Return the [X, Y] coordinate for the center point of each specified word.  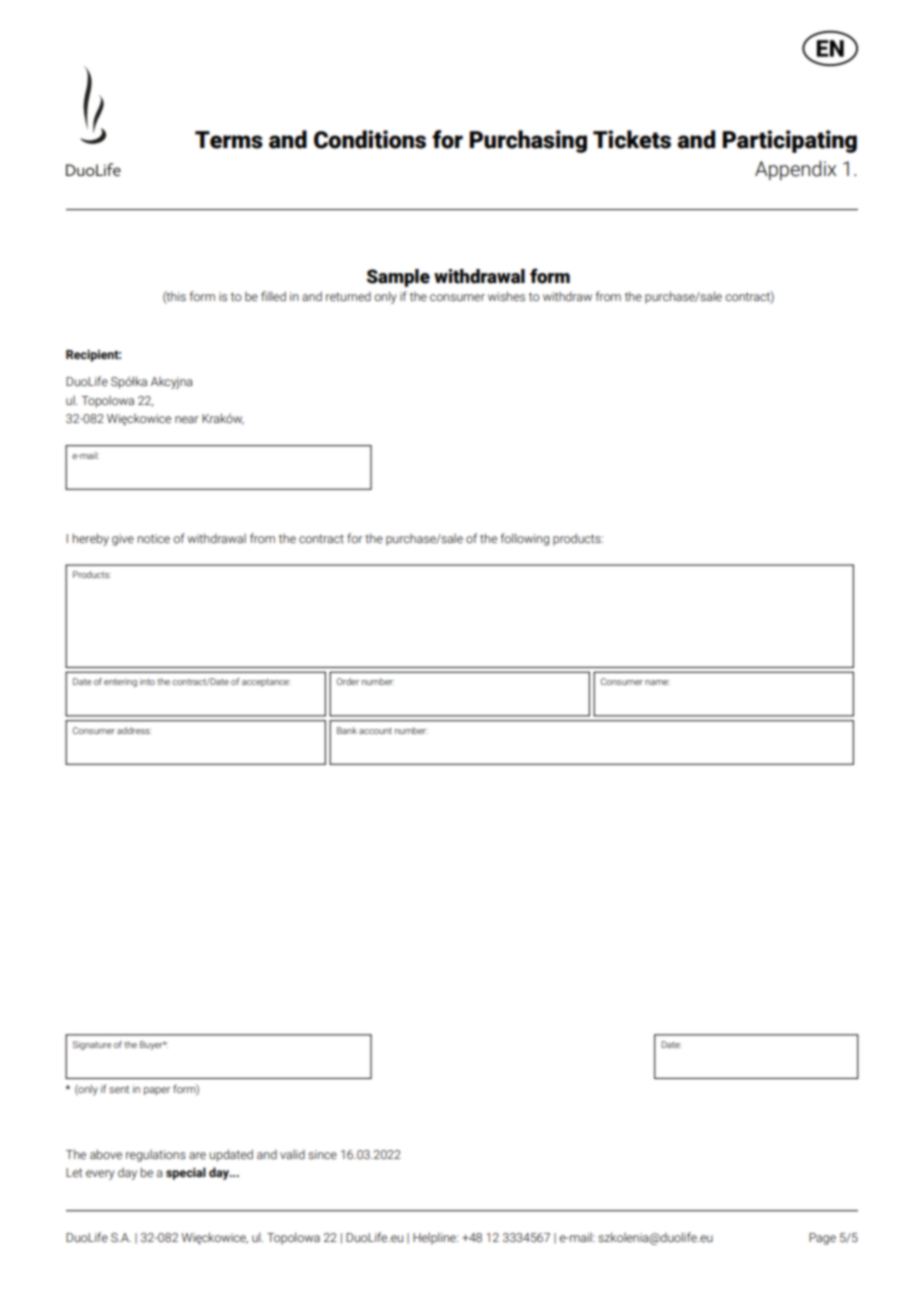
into [147, 681]
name [657, 682]
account [375, 731]
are [197, 1155]
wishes [506, 296]
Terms [229, 140]
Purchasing [528, 141]
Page [822, 1239]
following [524, 539]
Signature [91, 1045]
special [186, 1173]
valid [292, 1154]
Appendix [795, 170]
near [187, 419]
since [322, 1154]
